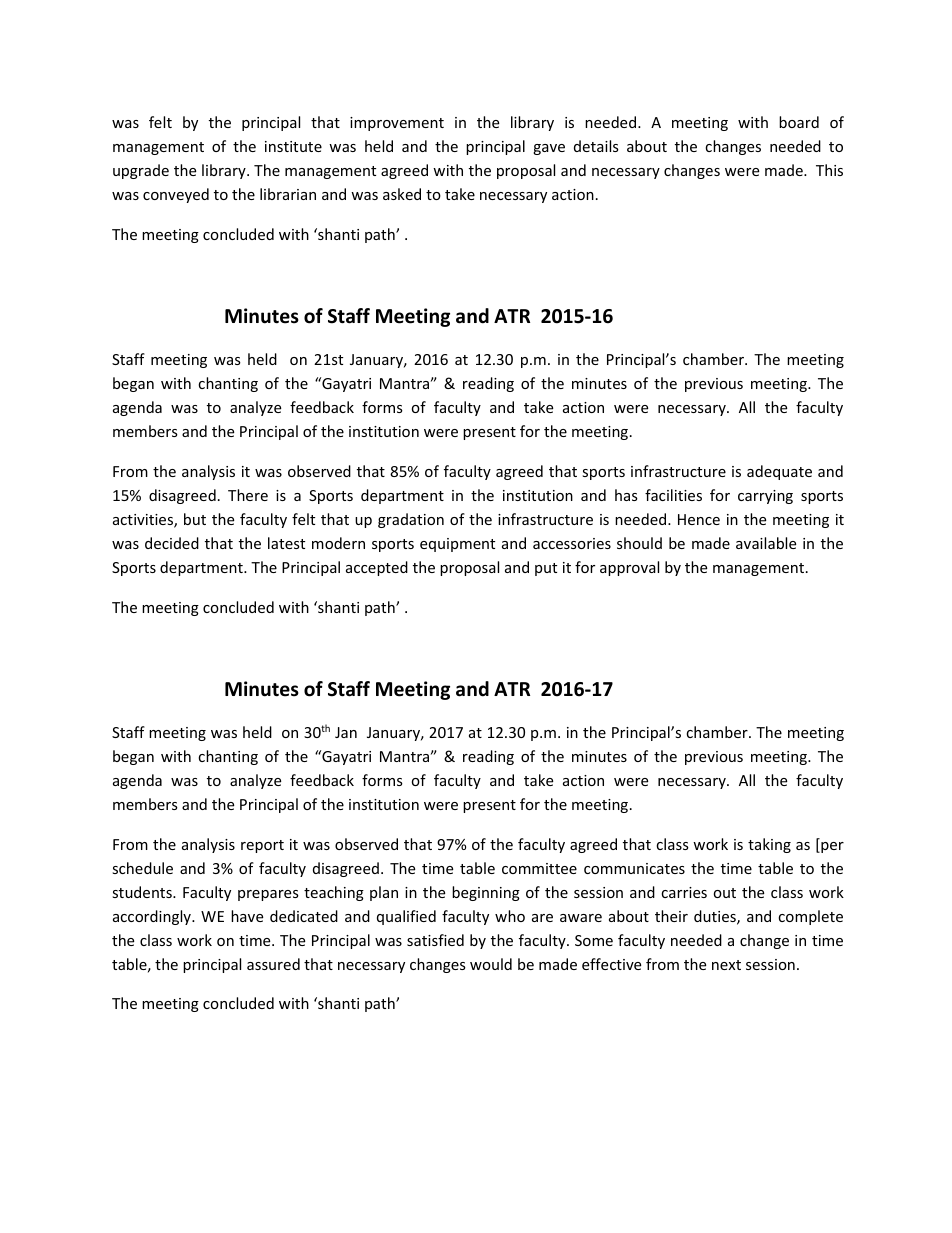  What do you see at coordinates (293, 146) in the image?
I see `institute` at bounding box center [293, 146].
